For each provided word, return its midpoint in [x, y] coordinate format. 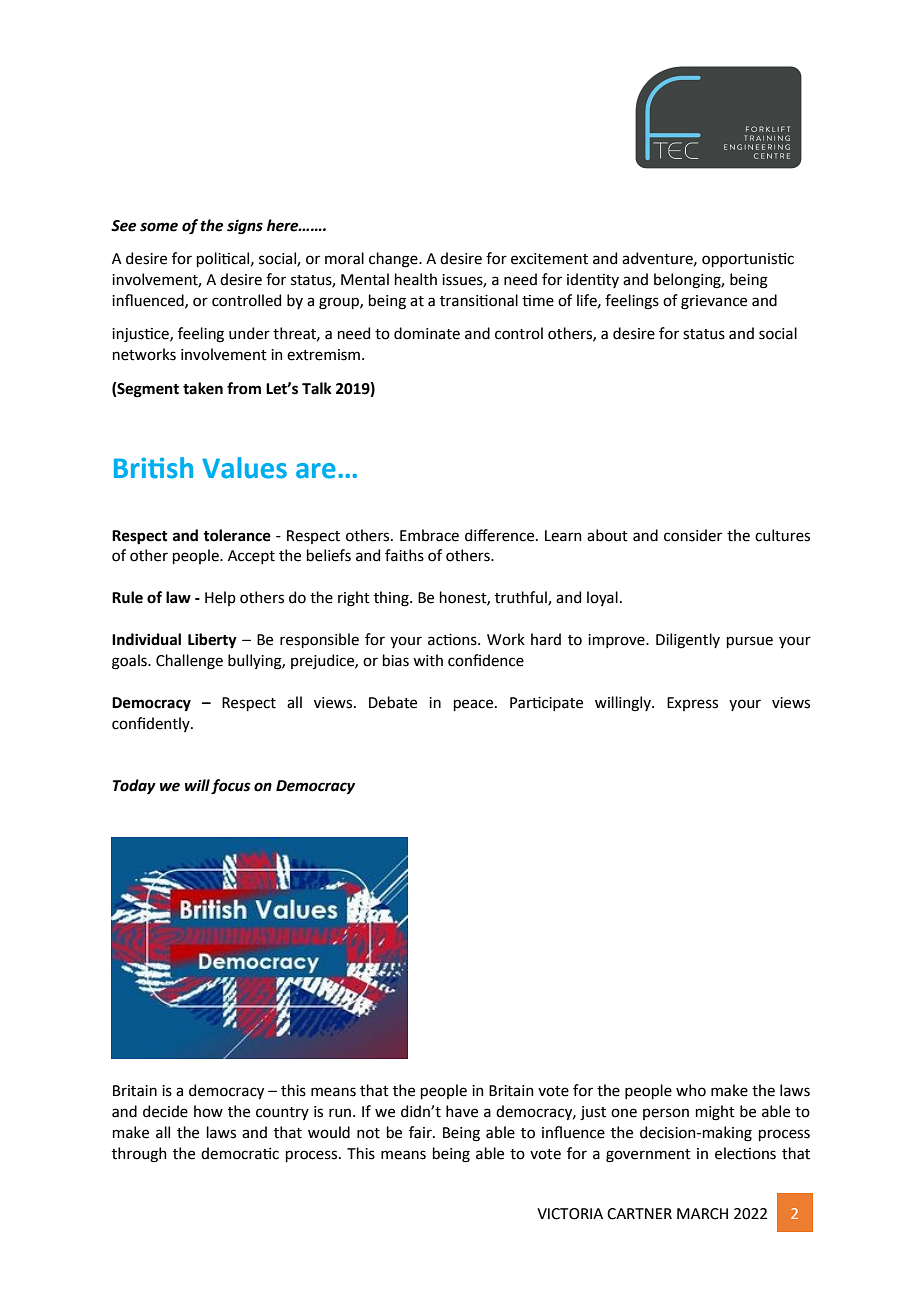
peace [475, 705]
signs [245, 227]
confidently [152, 724]
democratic [240, 1153]
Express [692, 704]
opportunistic [748, 260]
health [416, 279]
